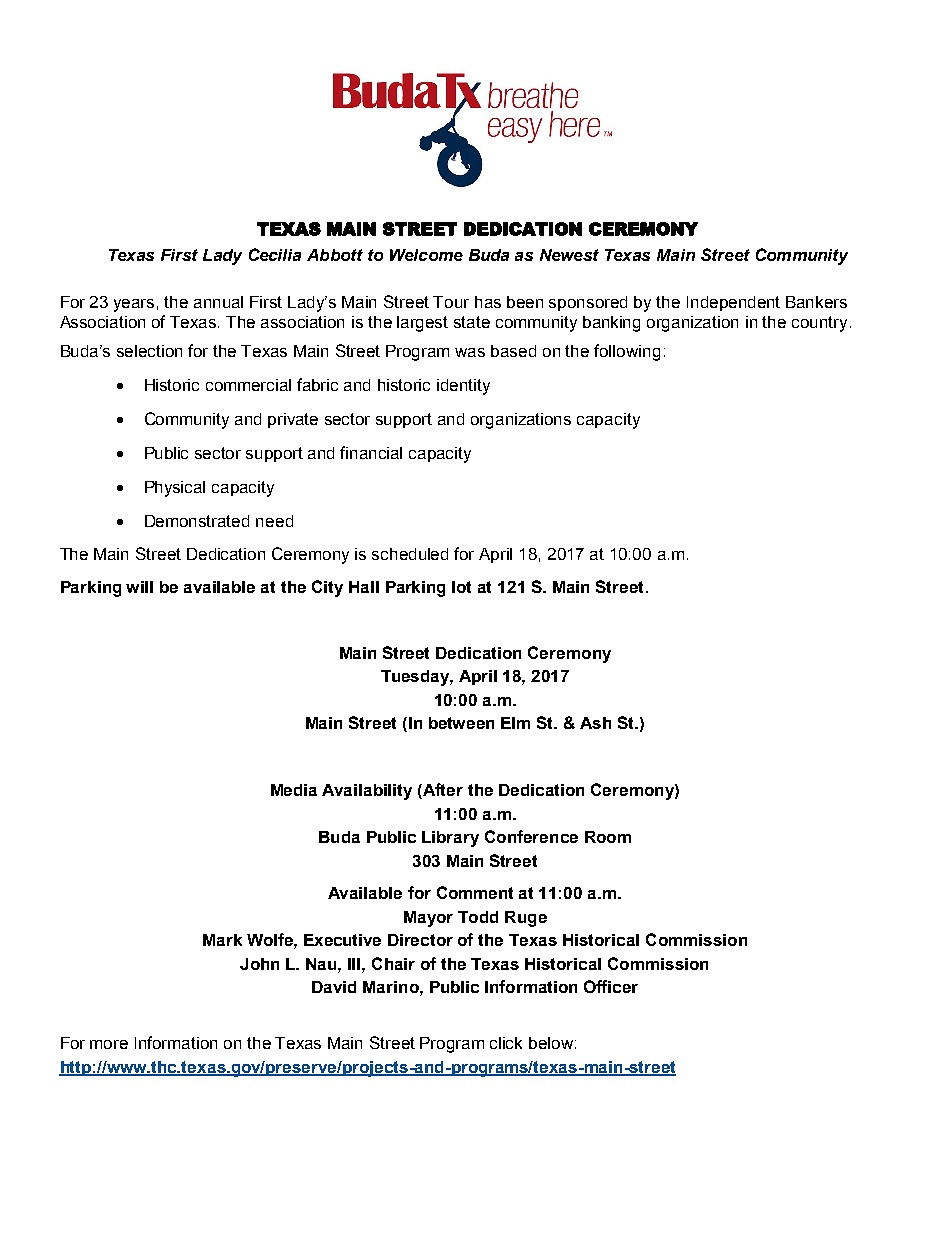 The image size is (952, 1233). What do you see at coordinates (461, 723) in the page?
I see `between` at bounding box center [461, 723].
